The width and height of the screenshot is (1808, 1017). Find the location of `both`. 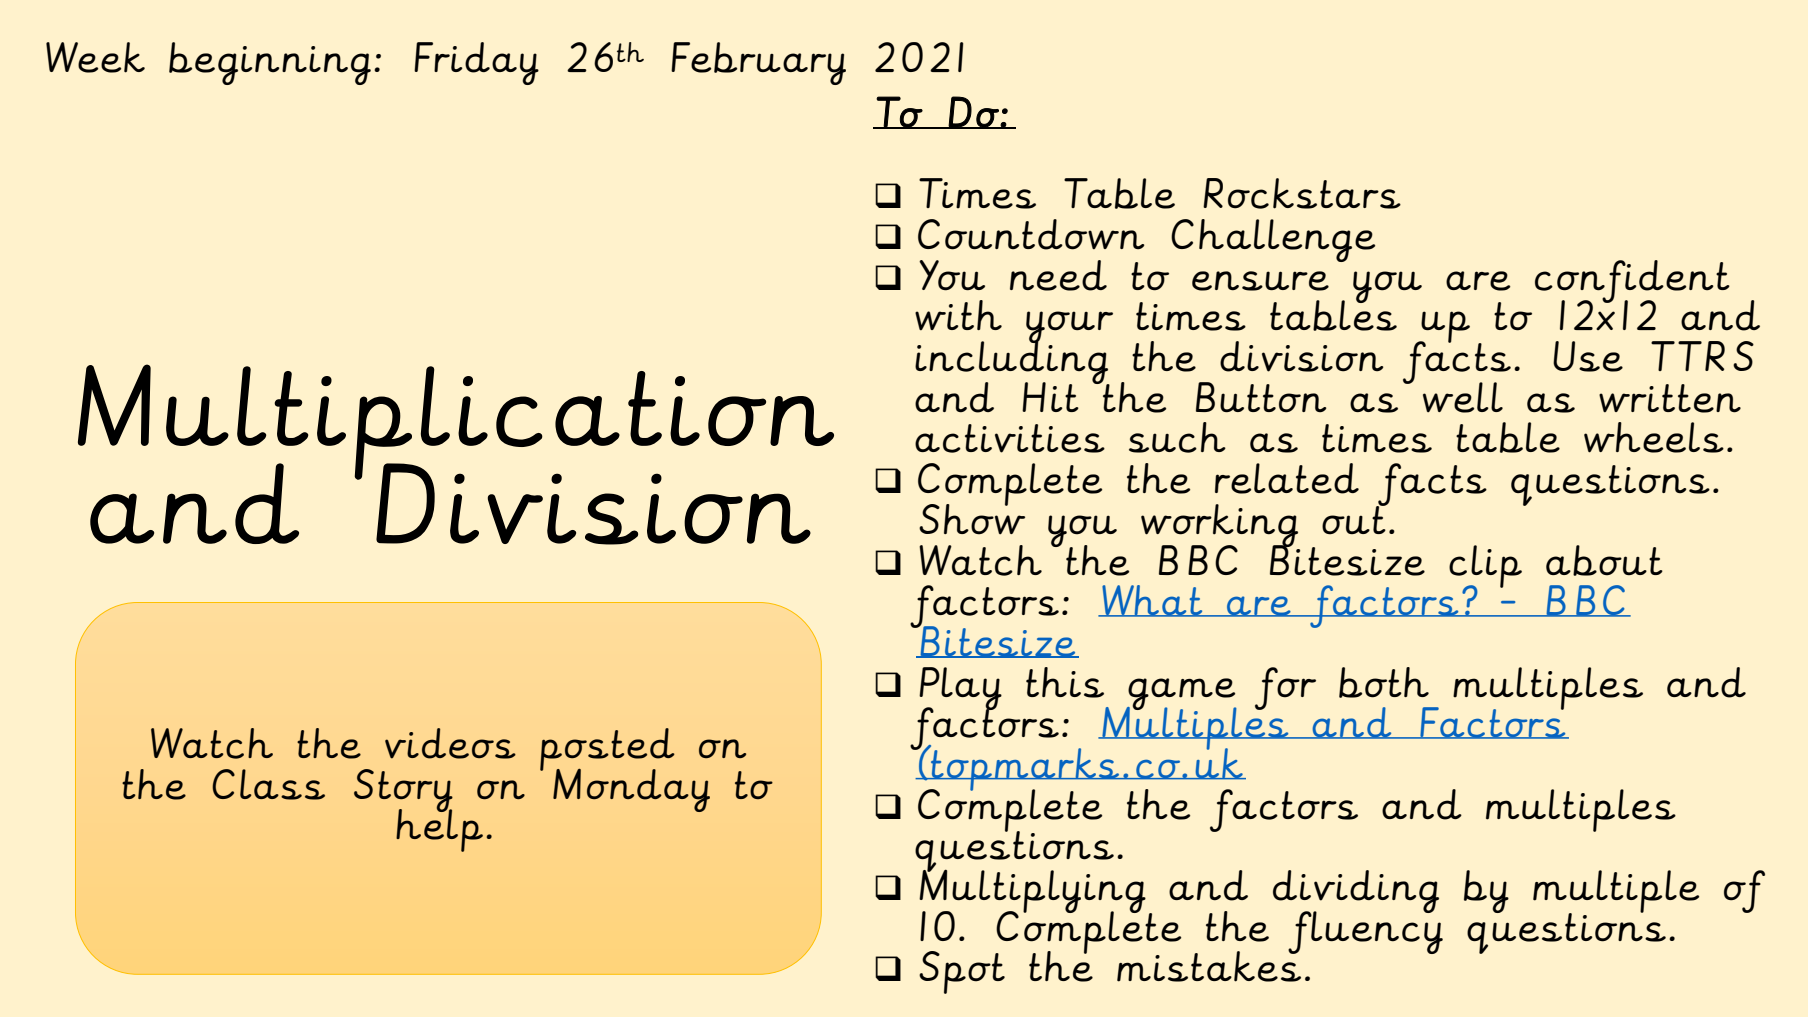

both is located at coordinates (1384, 682).
